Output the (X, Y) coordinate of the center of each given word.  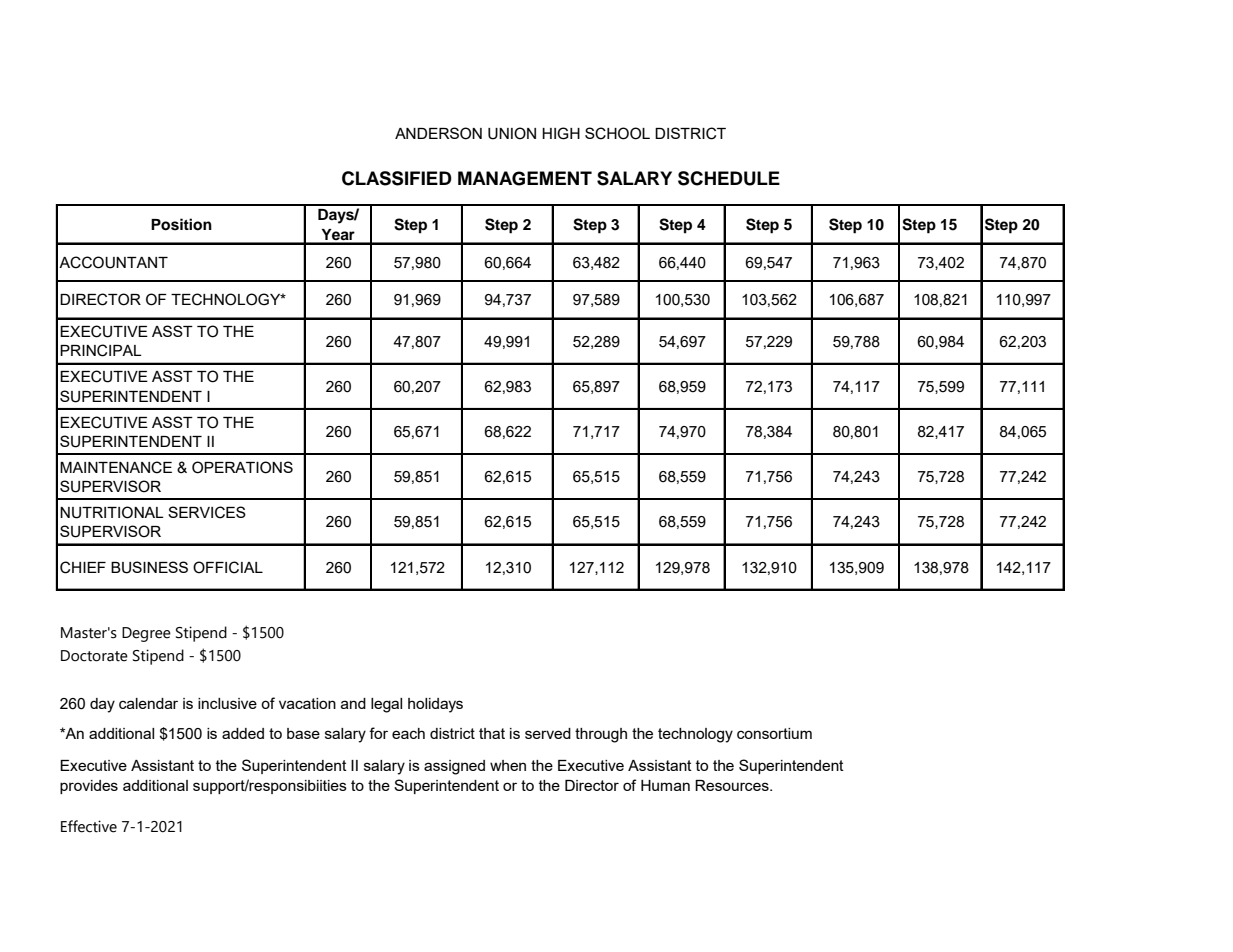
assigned (454, 767)
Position (181, 224)
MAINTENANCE (116, 467)
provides (89, 787)
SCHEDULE (729, 178)
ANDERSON (438, 133)
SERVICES (207, 512)
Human (665, 785)
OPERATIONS (242, 467)
